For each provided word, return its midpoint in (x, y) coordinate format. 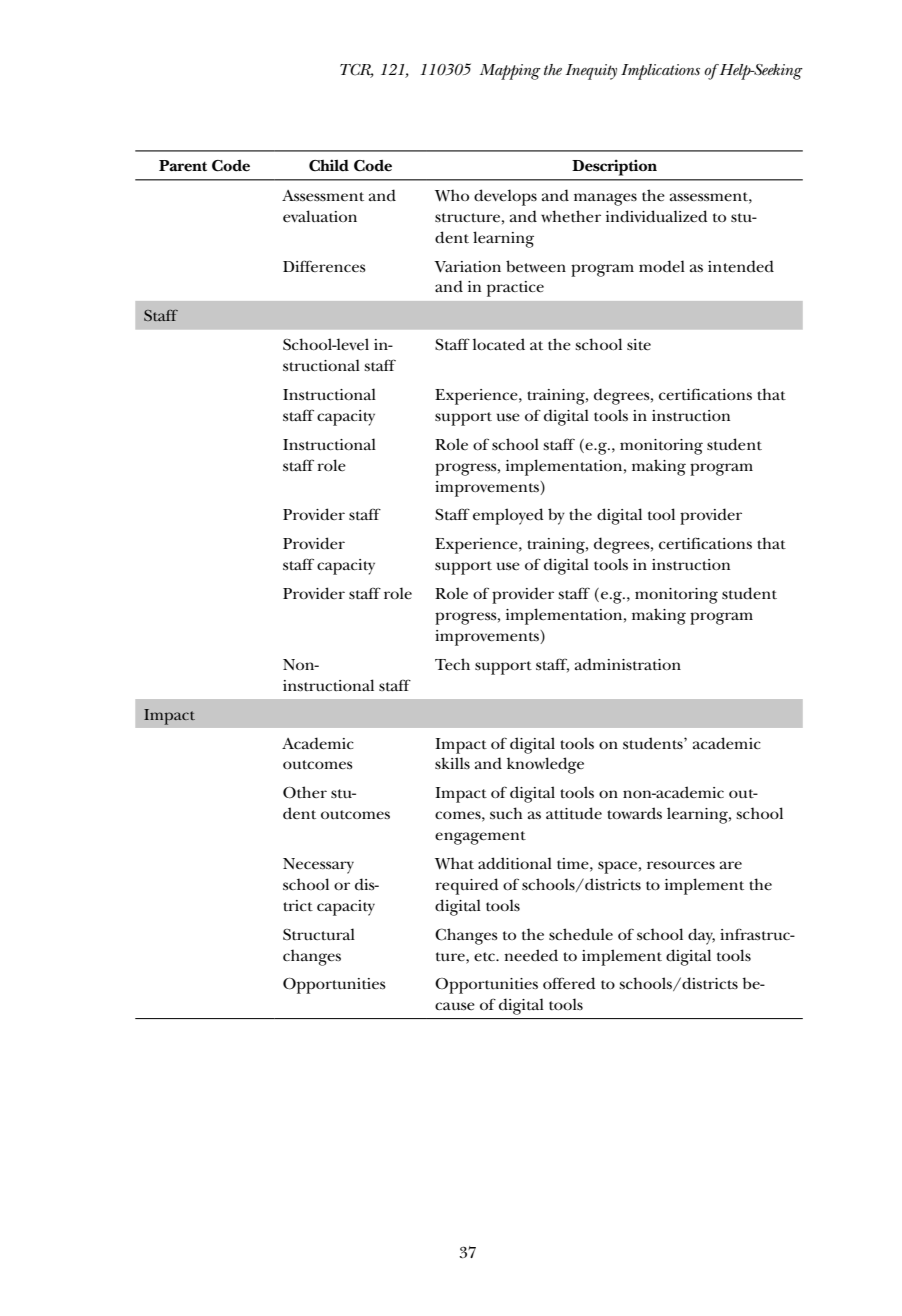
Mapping (510, 72)
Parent (183, 166)
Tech (452, 664)
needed (531, 955)
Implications (660, 72)
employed (508, 516)
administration (628, 664)
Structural (319, 934)
